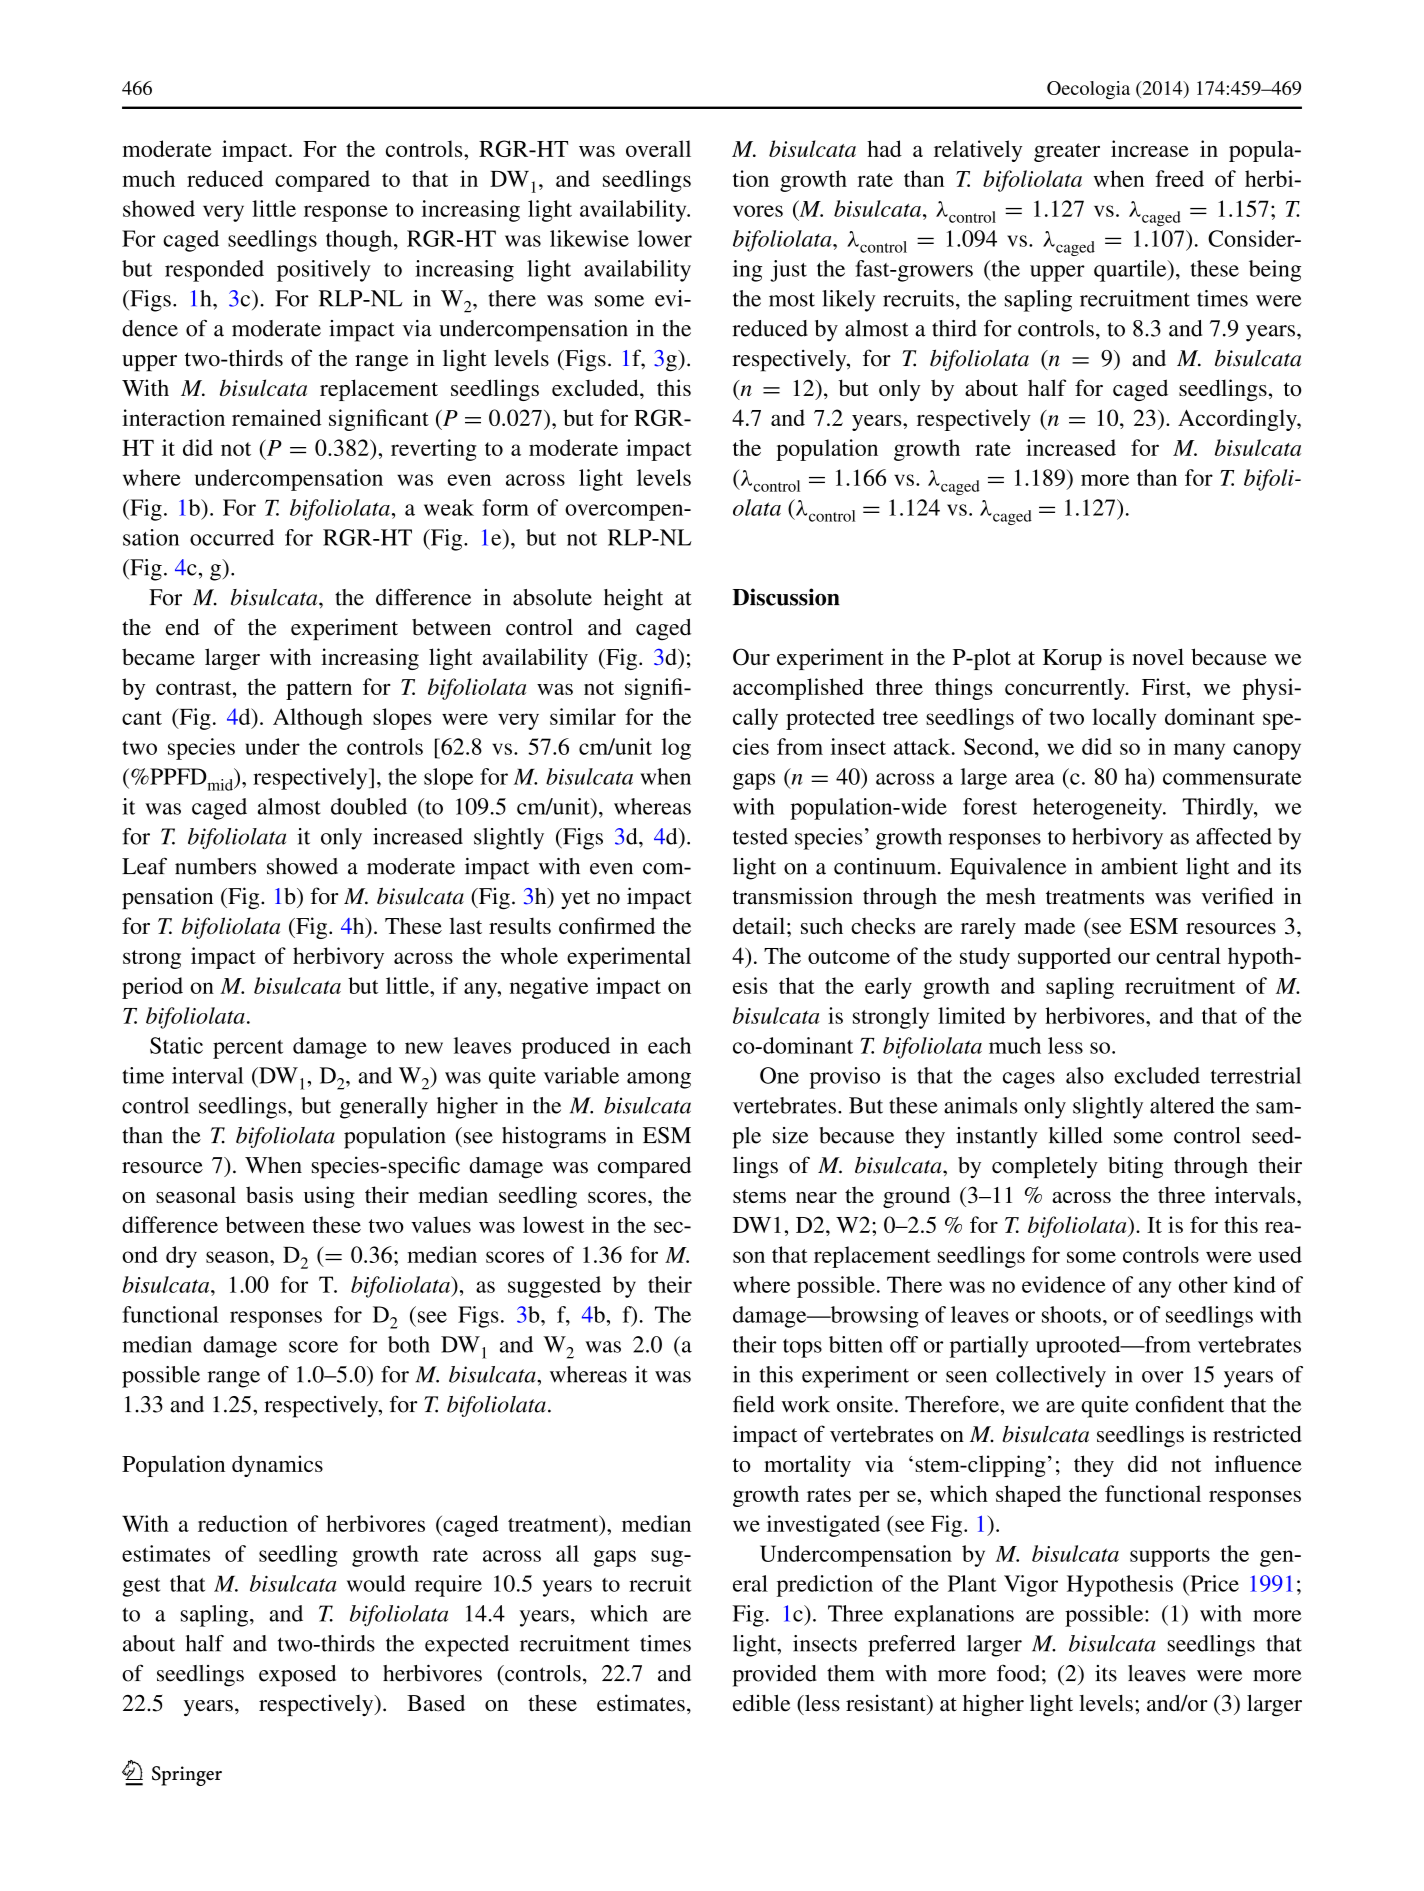 The height and width of the screenshot is (1891, 1424). What do you see at coordinates (1139, 866) in the screenshot?
I see `ambient` at bounding box center [1139, 866].
